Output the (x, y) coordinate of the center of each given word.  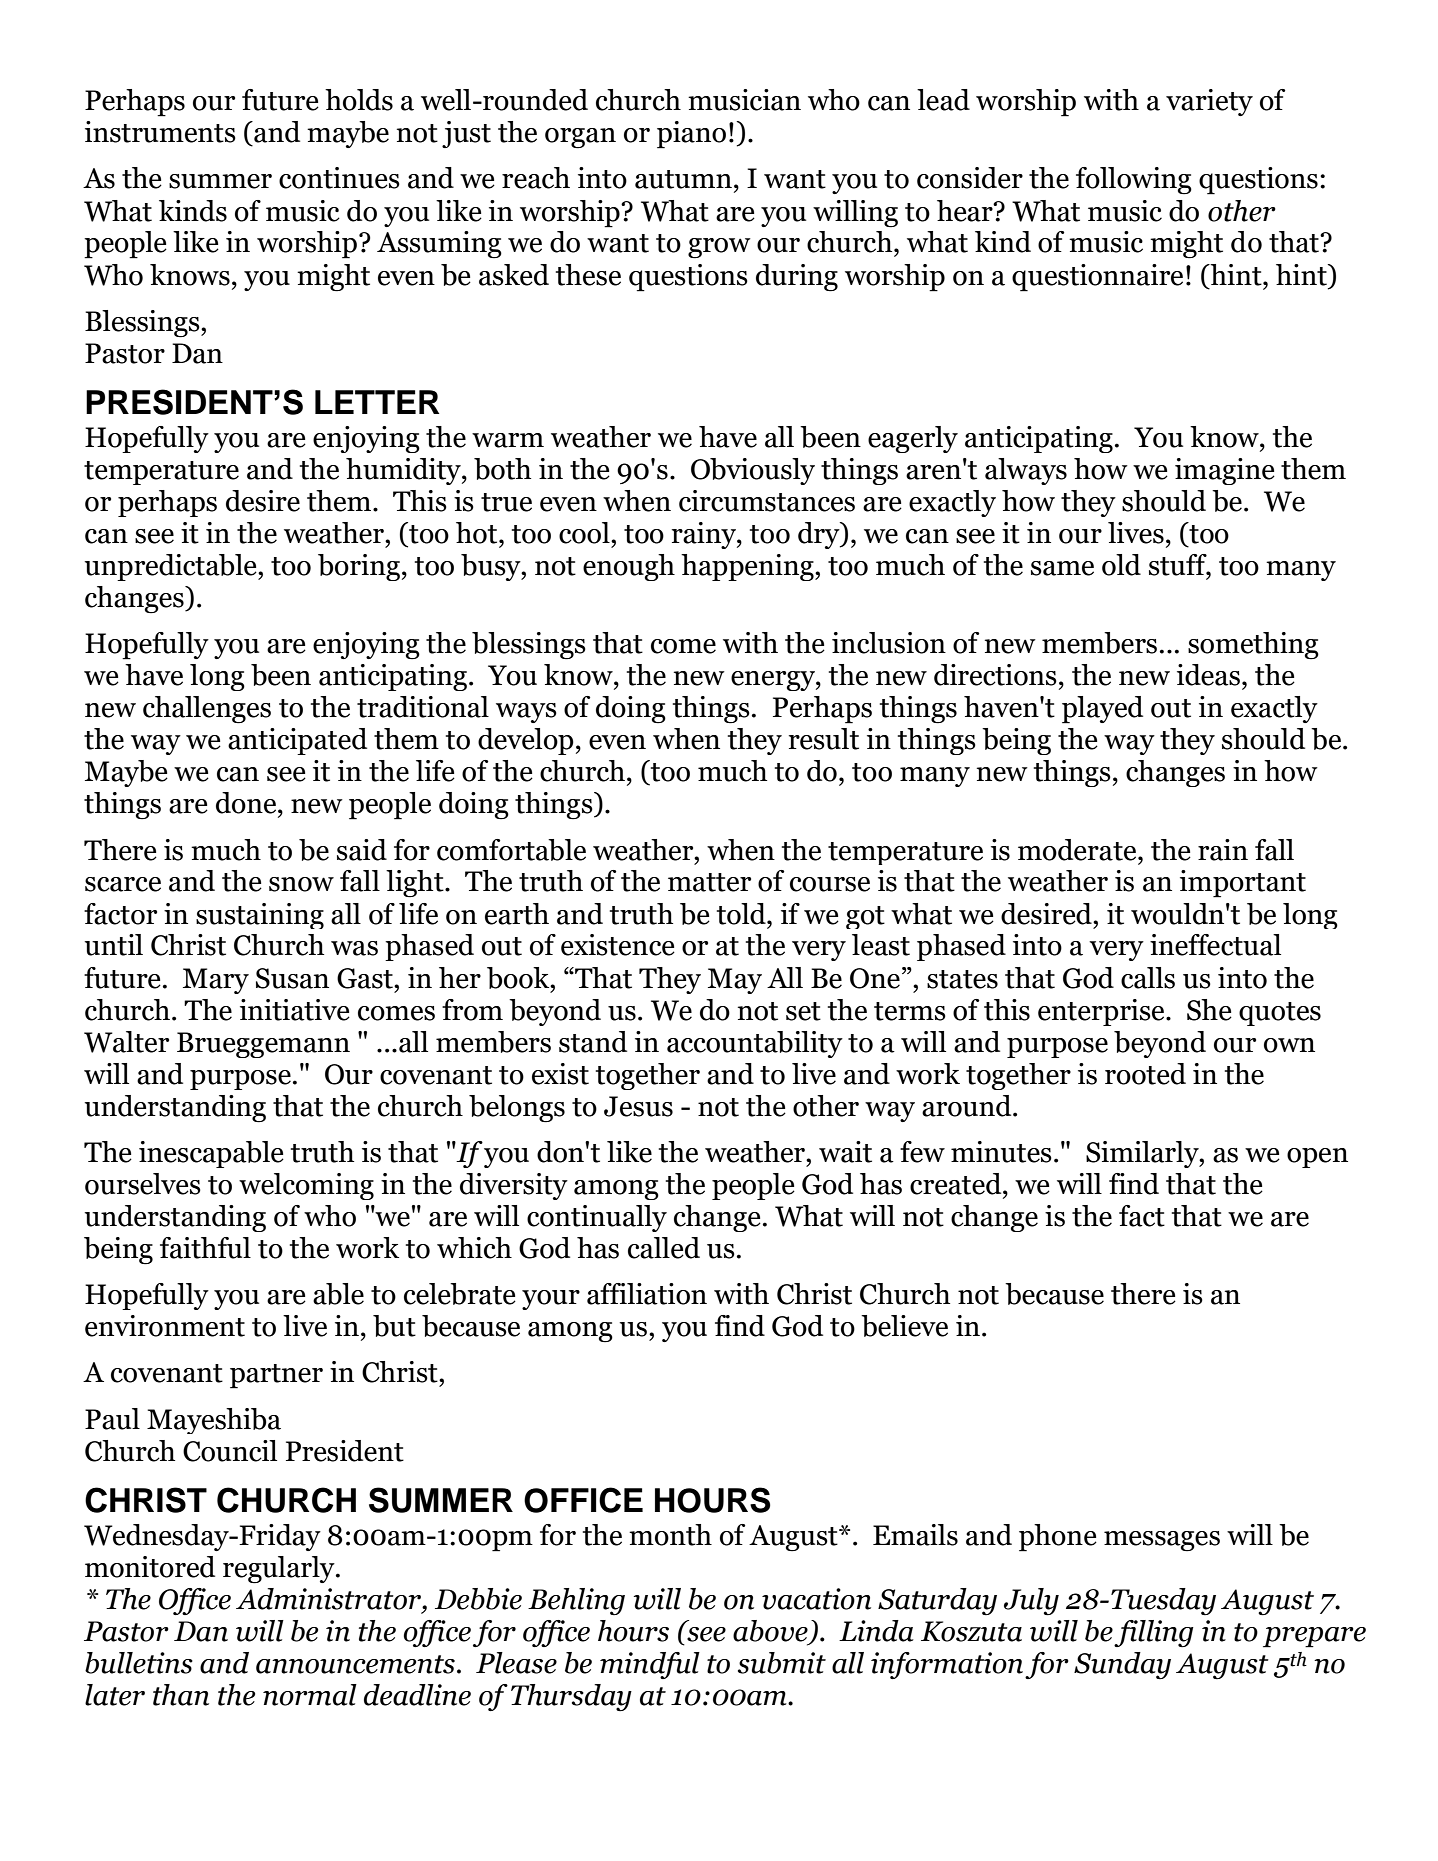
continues (339, 178)
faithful (205, 1248)
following (1134, 180)
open (1317, 1158)
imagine (1225, 471)
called (664, 1248)
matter (709, 882)
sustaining (260, 916)
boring (359, 567)
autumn (683, 179)
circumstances (767, 501)
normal (310, 1695)
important (1243, 884)
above (771, 1632)
